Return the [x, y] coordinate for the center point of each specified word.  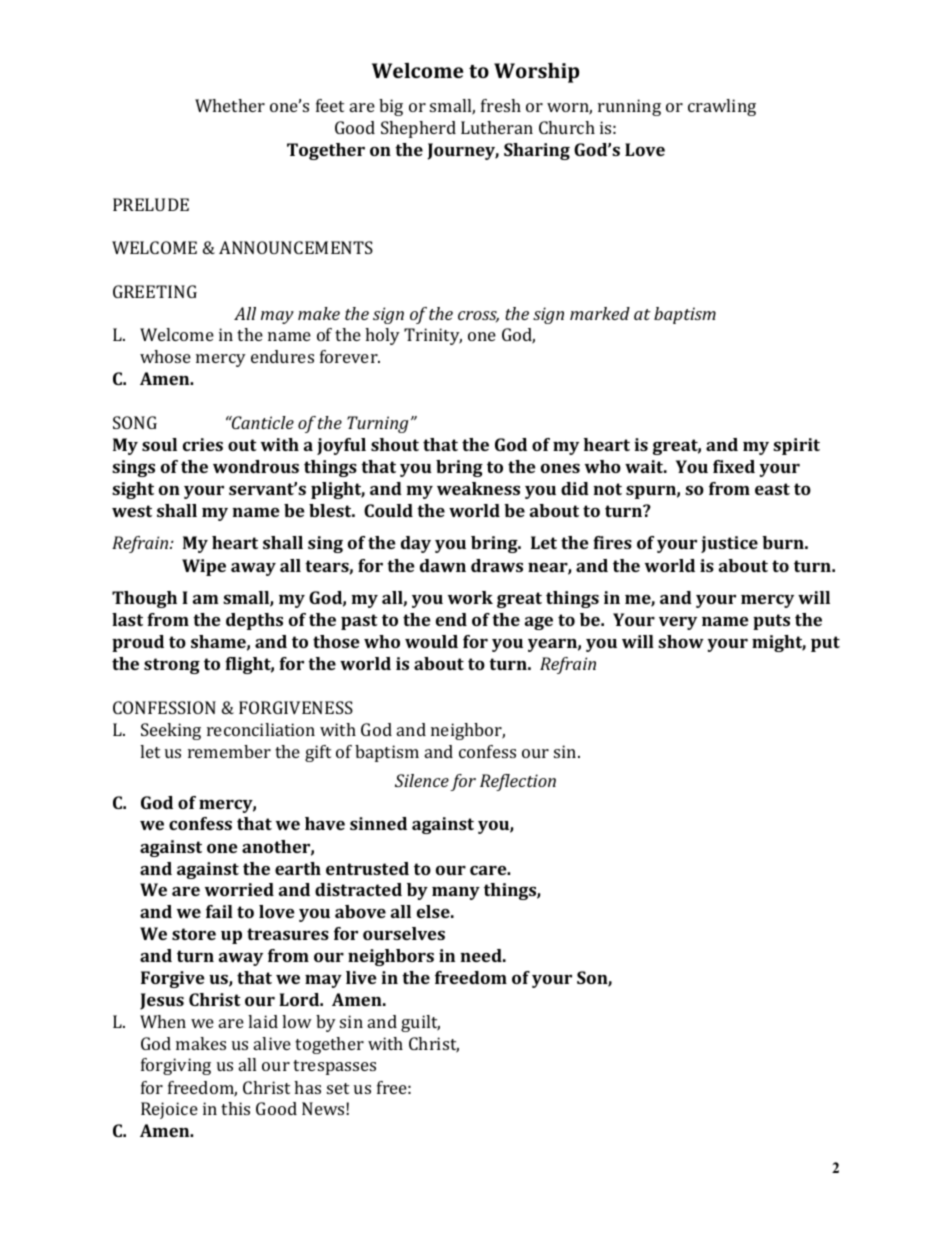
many [456, 893]
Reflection [518, 782]
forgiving [176, 1066]
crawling [722, 107]
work [470, 597]
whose [165, 356]
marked [600, 313]
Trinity [433, 336]
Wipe [204, 567]
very [678, 623]
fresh [501, 105]
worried [239, 889]
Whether [230, 105]
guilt [420, 1023]
